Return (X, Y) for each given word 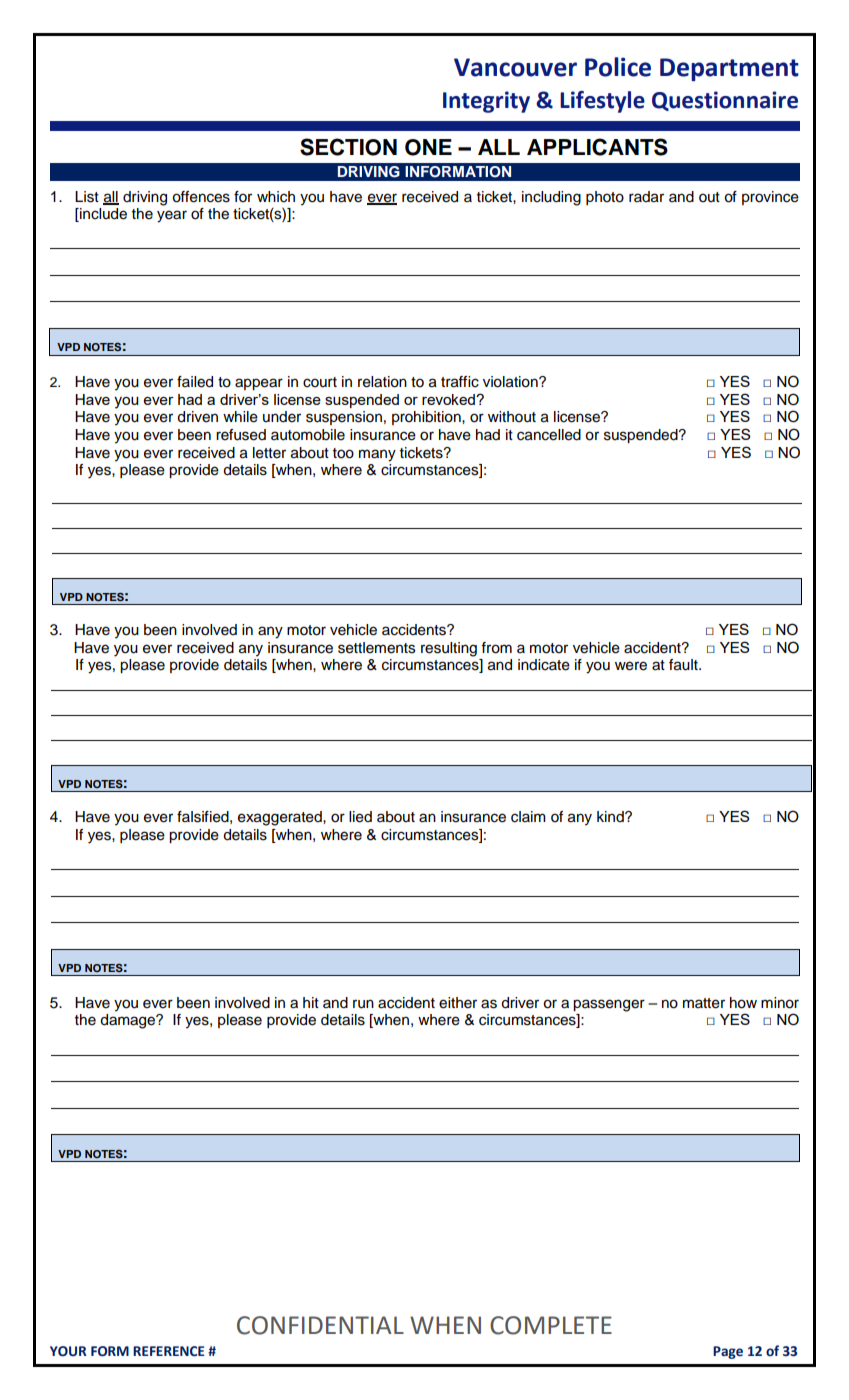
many (377, 455)
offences (201, 197)
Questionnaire (725, 101)
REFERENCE (169, 1351)
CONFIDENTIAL (320, 1325)
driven (197, 417)
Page (728, 1352)
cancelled (549, 435)
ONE (428, 147)
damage (128, 1021)
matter (704, 1003)
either (458, 1003)
